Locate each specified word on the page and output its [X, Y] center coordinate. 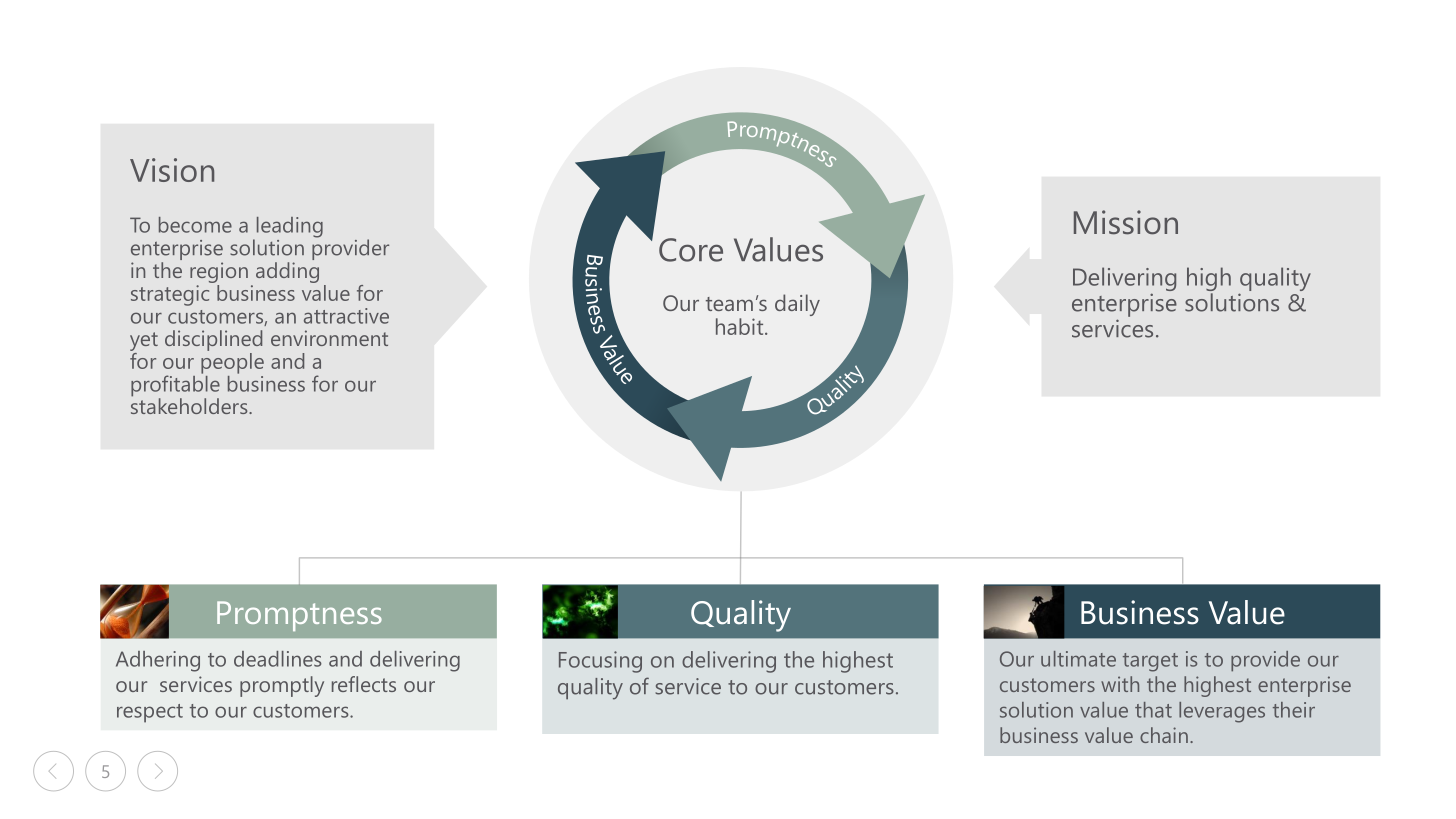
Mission [1126, 222]
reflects [364, 684]
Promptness [299, 616]
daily [797, 305]
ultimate [1078, 659]
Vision [172, 170]
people [232, 363]
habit [741, 326]
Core [691, 250]
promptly [282, 686]
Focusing [600, 662]
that [1153, 710]
